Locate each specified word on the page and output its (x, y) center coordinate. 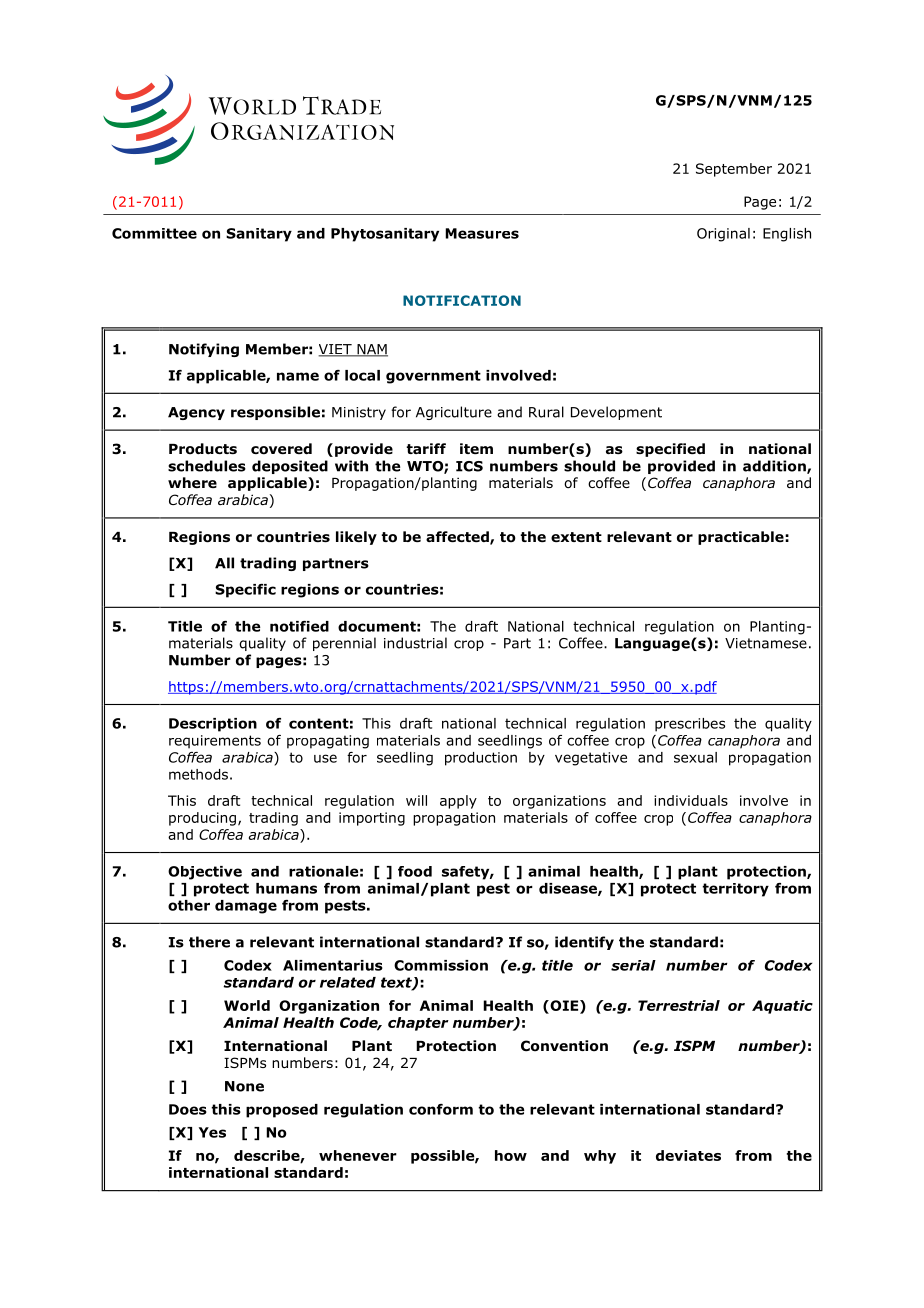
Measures (482, 233)
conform (441, 1109)
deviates (688, 1155)
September (734, 170)
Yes (212, 1132)
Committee (154, 233)
